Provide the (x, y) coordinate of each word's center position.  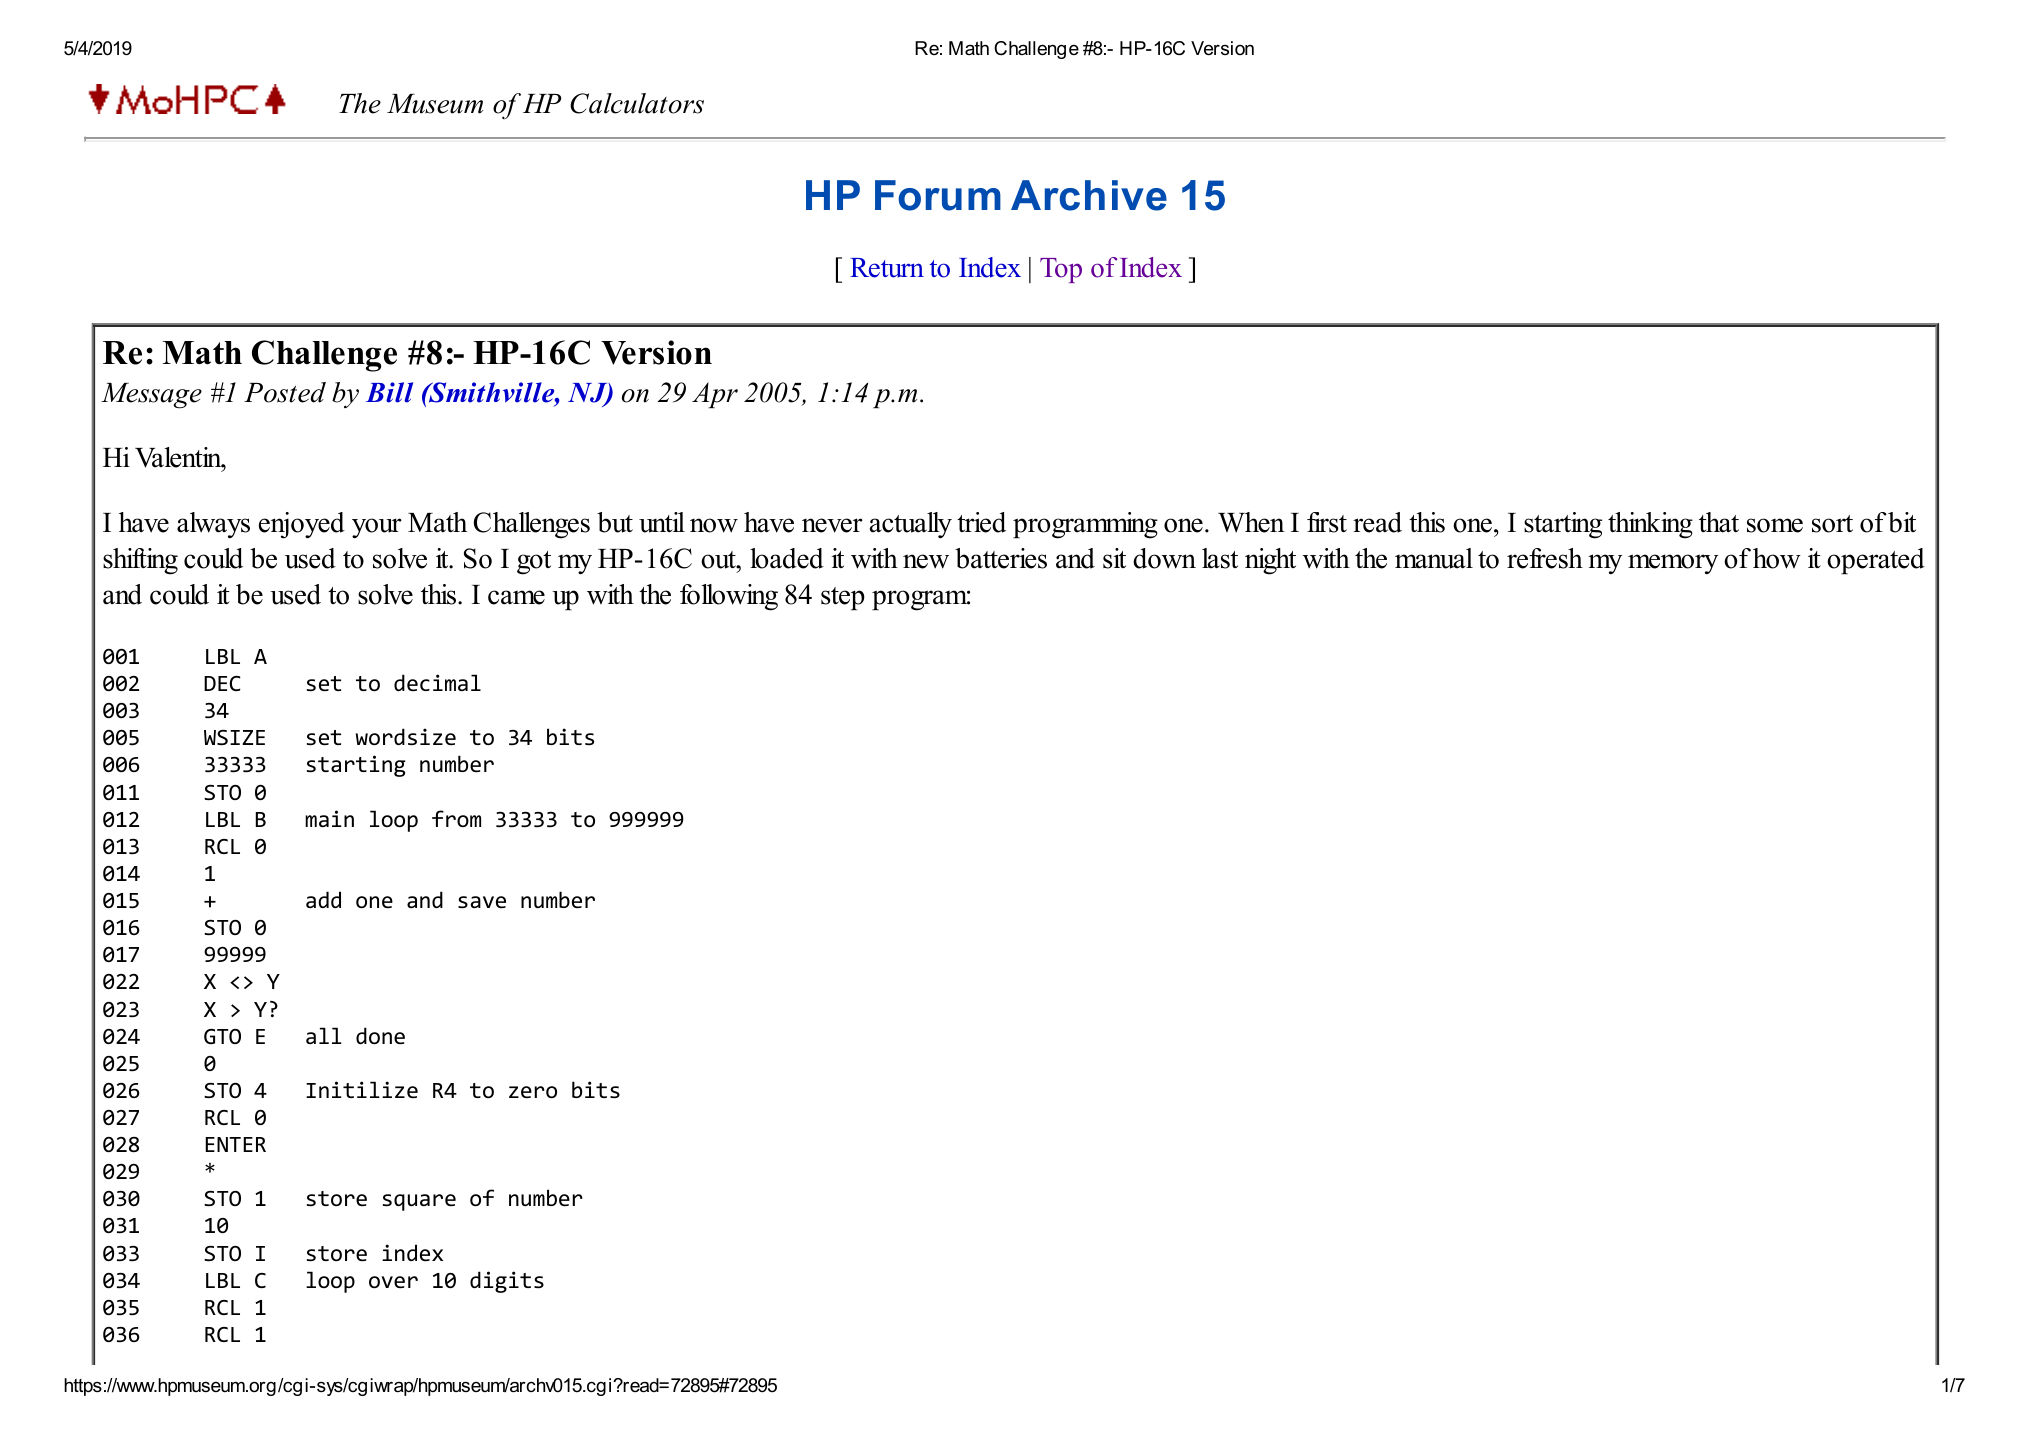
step (843, 598)
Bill (389, 392)
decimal (437, 682)
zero (533, 1092)
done (380, 1035)
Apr (715, 395)
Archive (1089, 195)
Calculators (637, 103)
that (1719, 522)
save (482, 902)
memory (1673, 564)
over (393, 1282)
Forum (938, 195)
